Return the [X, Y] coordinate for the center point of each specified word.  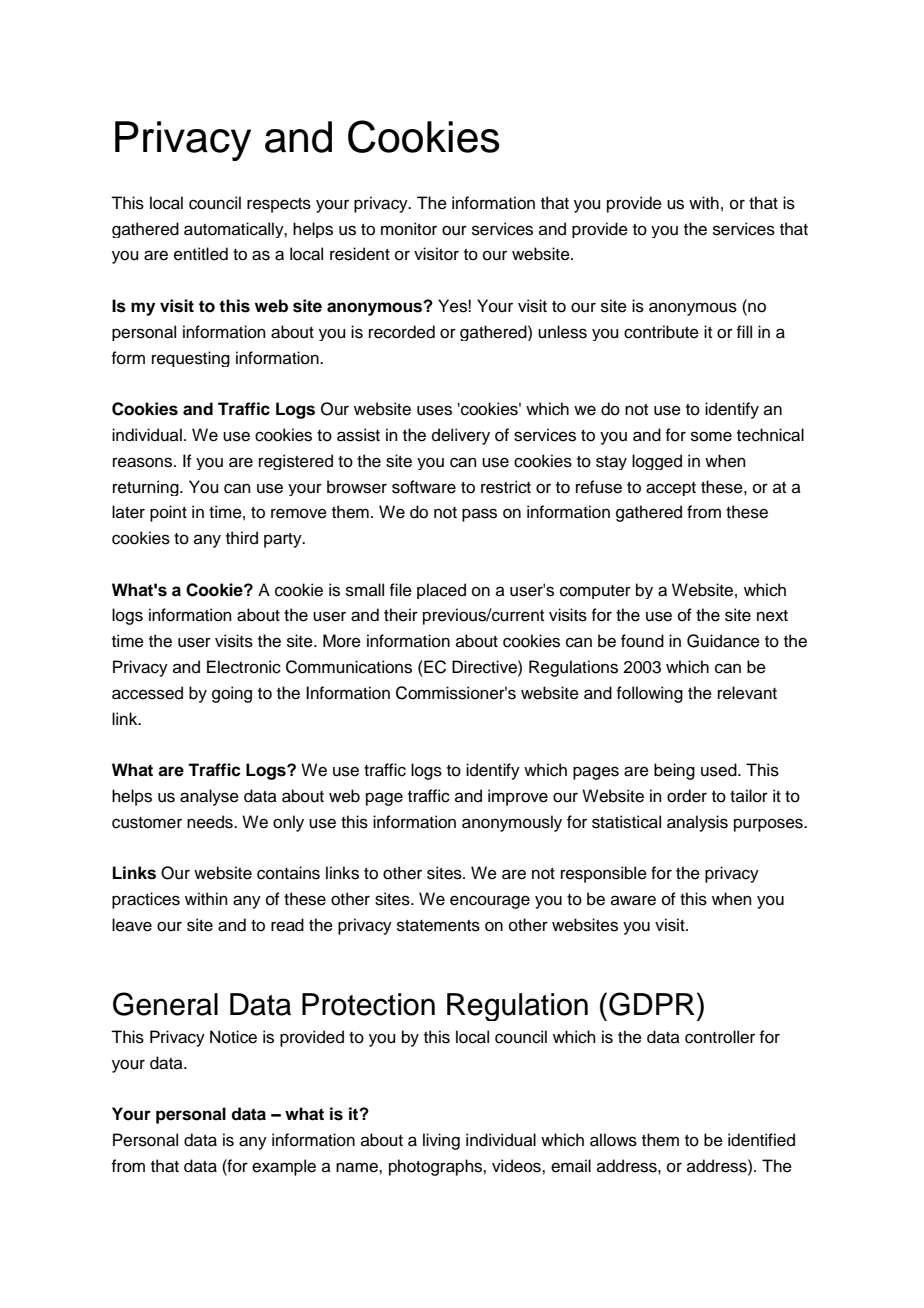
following [649, 694]
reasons [144, 462]
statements [438, 926]
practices [146, 900]
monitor [409, 229]
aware [633, 900]
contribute [661, 332]
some [711, 436]
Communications [349, 667]
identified [761, 1140]
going [232, 694]
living [441, 1141]
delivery [461, 436]
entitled [201, 254]
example [284, 1167]
